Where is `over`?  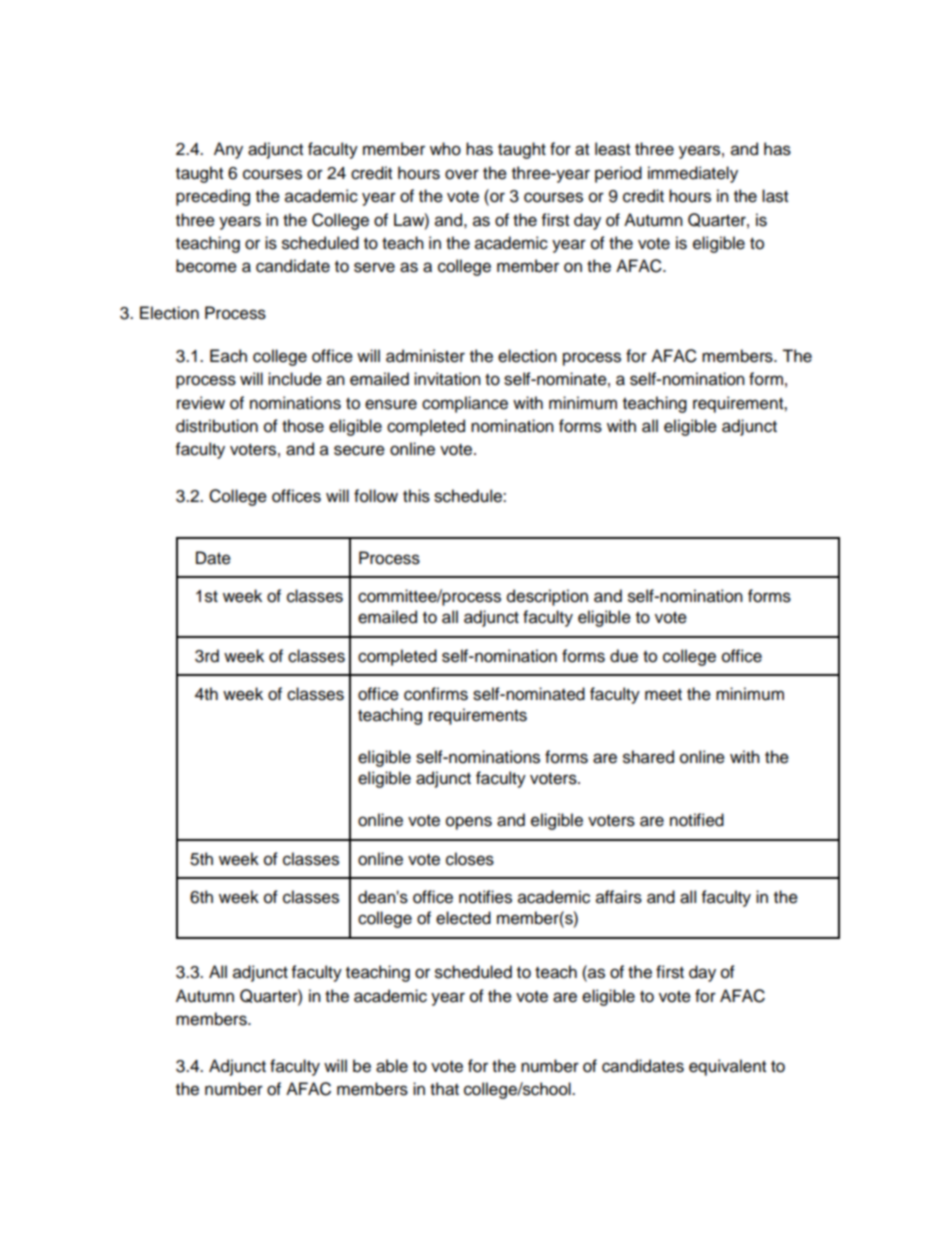
over is located at coordinates (462, 174).
